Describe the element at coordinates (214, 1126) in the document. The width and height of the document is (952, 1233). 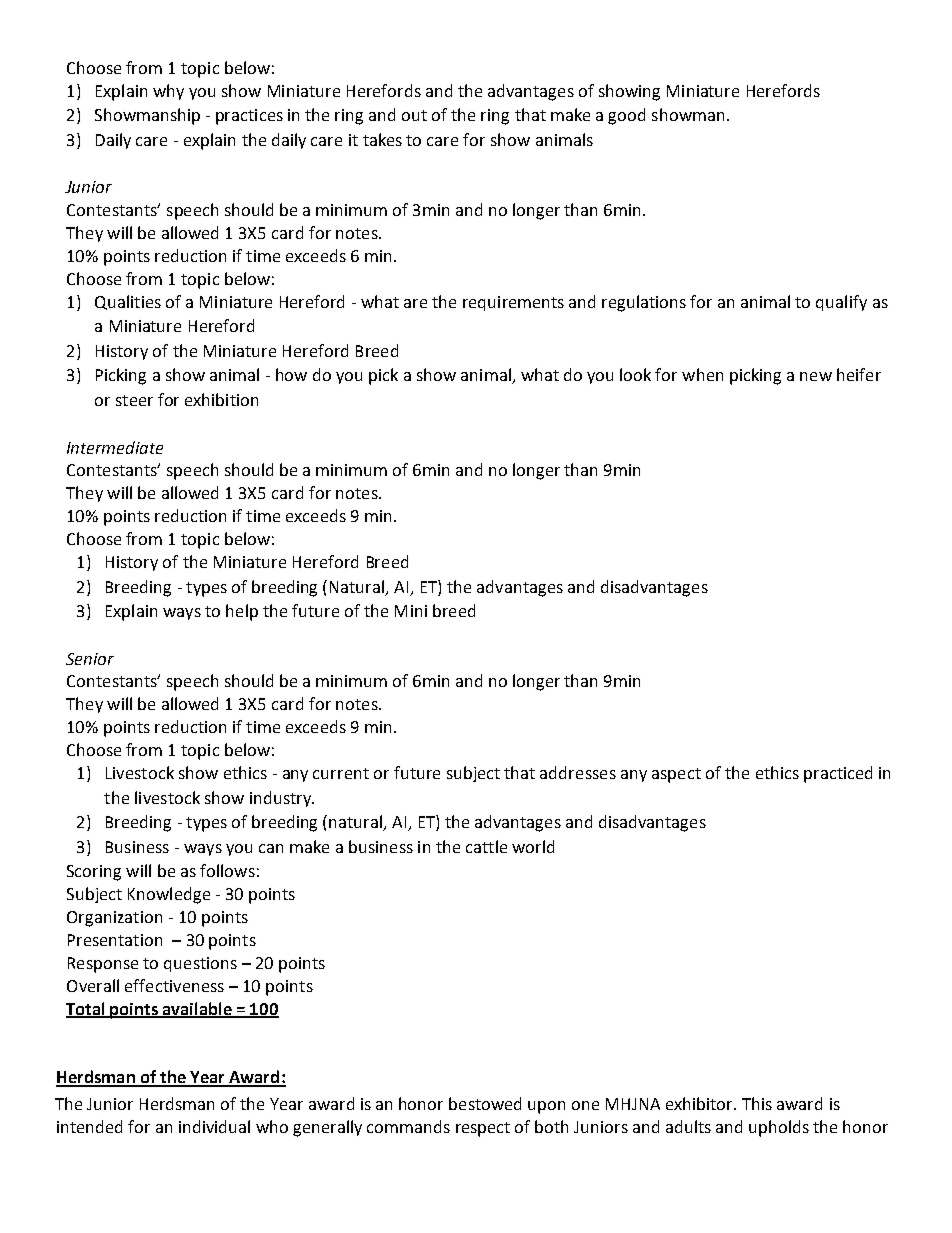
I see `individual` at that location.
